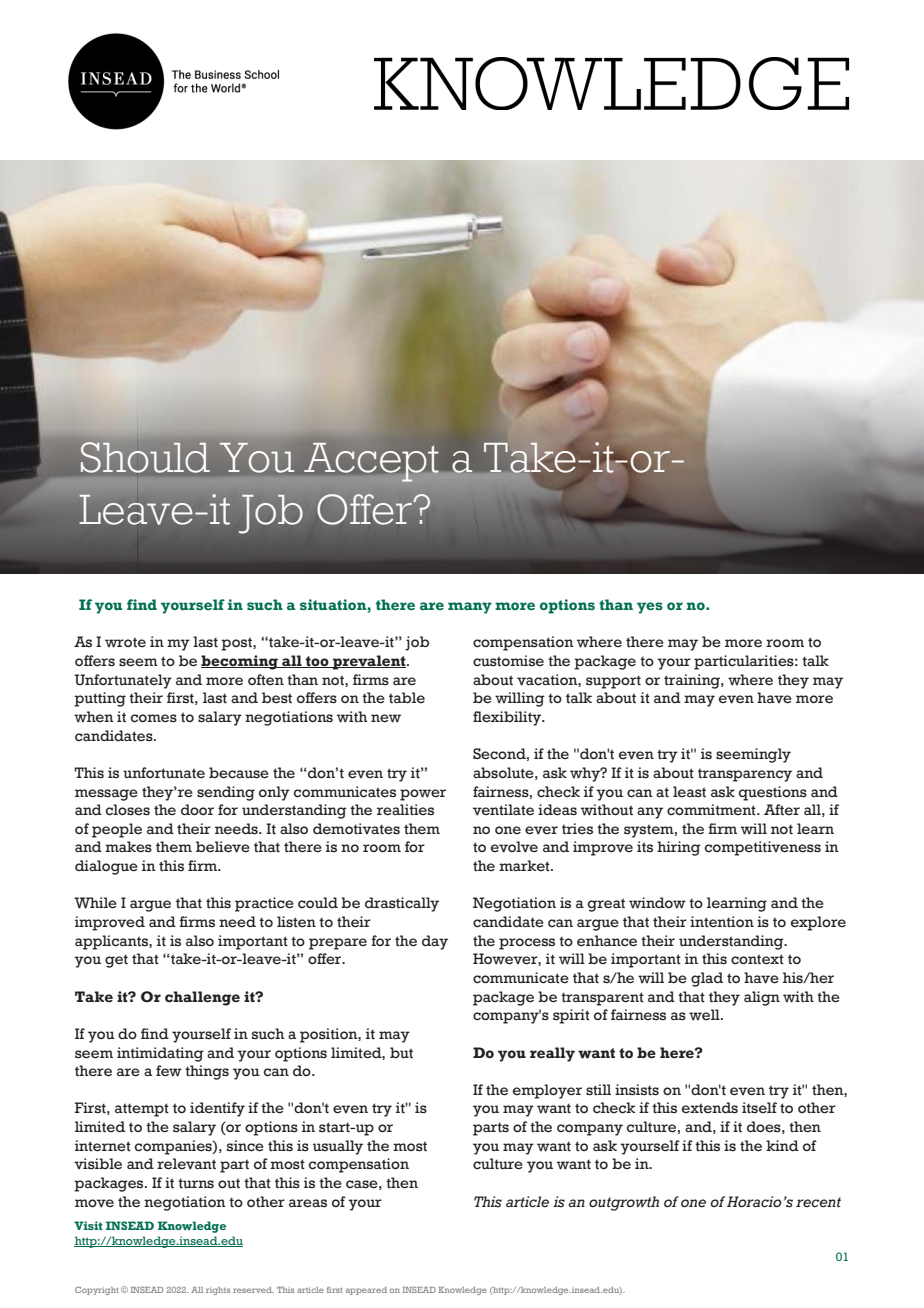  I want to click on but, so click(401, 1053).
